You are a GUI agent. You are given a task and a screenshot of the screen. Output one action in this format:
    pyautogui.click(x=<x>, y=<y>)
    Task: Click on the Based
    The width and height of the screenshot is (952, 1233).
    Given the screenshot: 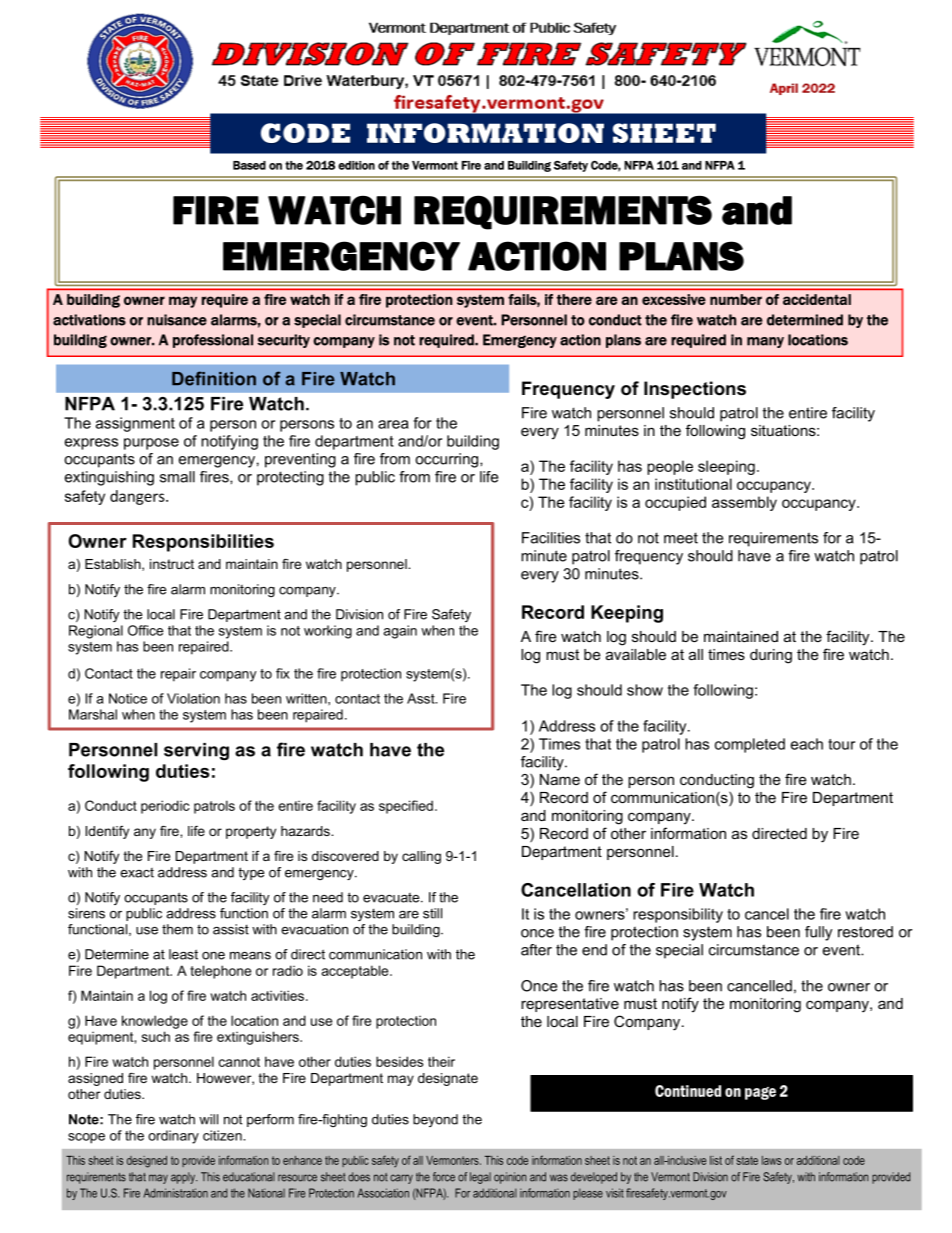 What is the action you would take?
    pyautogui.click(x=249, y=165)
